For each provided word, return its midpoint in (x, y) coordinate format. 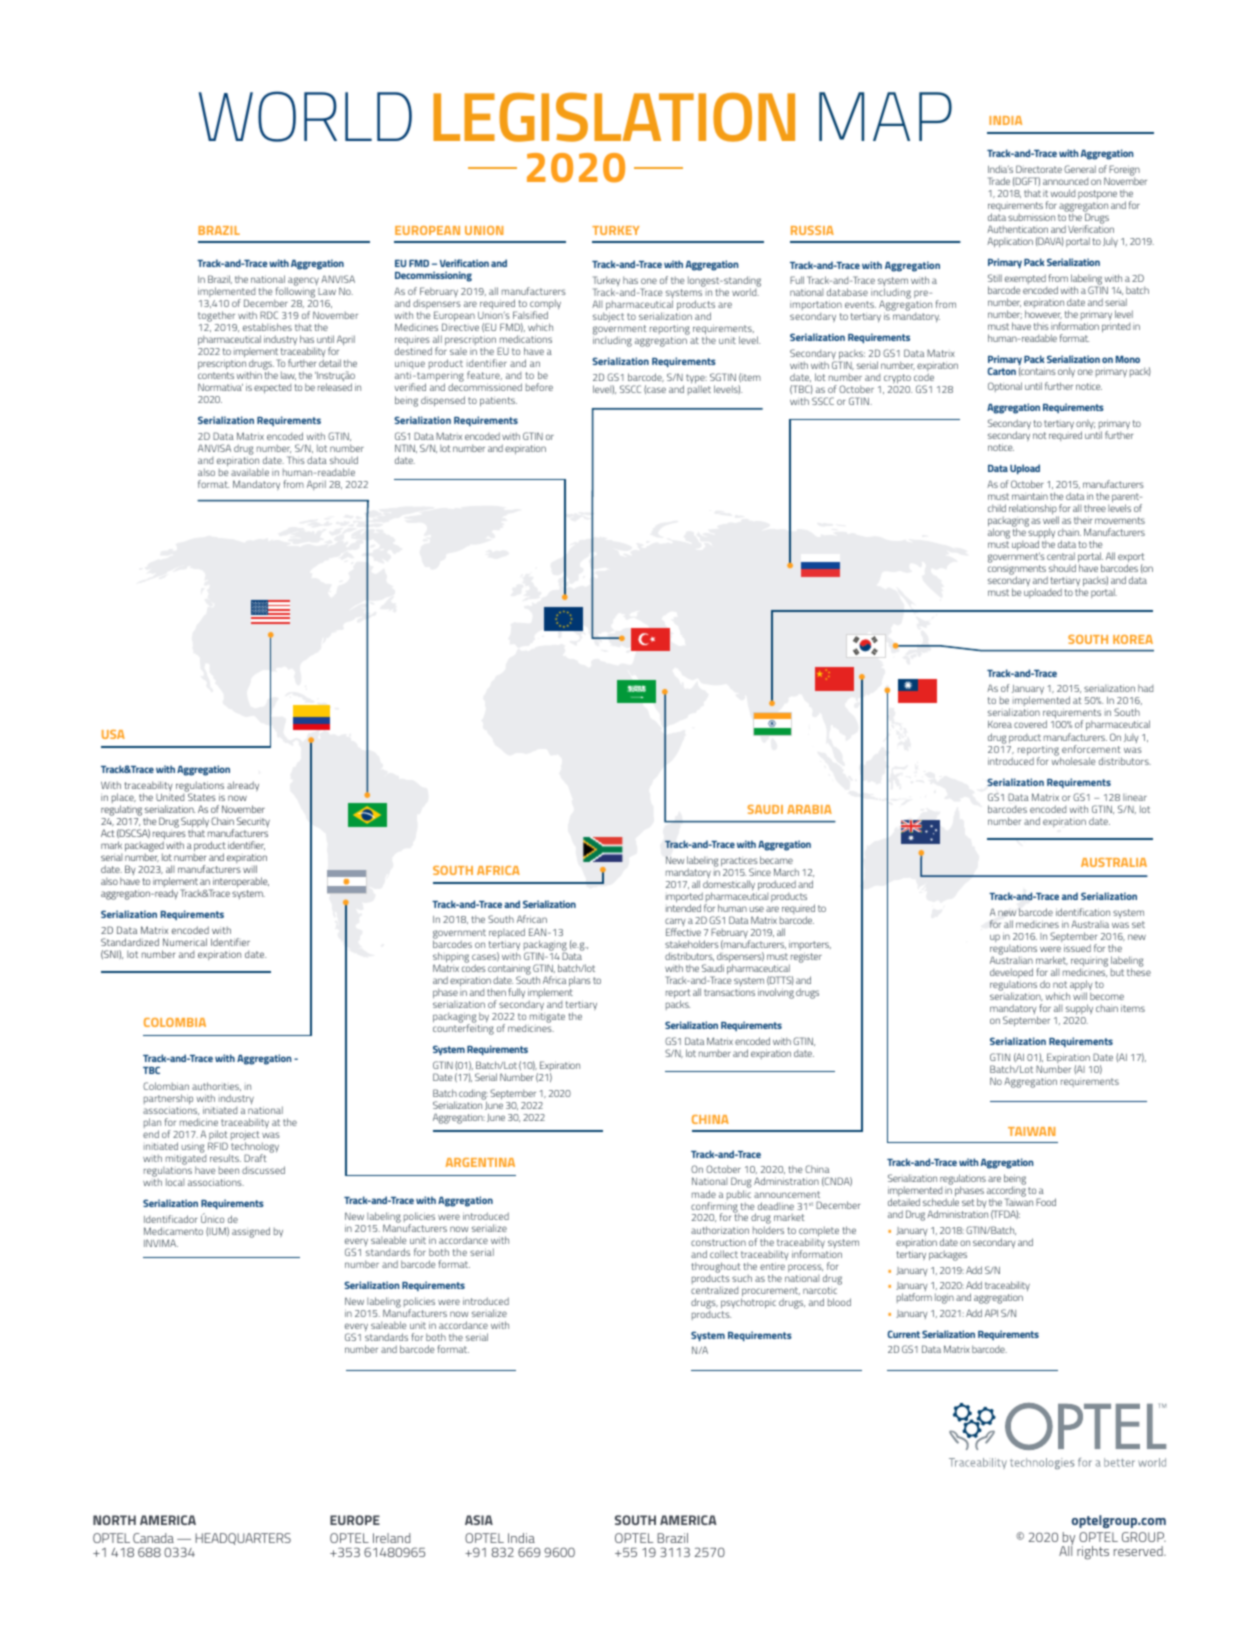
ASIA (479, 1520)
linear (1135, 797)
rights (1093, 1553)
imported (684, 898)
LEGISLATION (614, 117)
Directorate (1039, 169)
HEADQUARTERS (243, 1539)
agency (303, 282)
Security (253, 822)
